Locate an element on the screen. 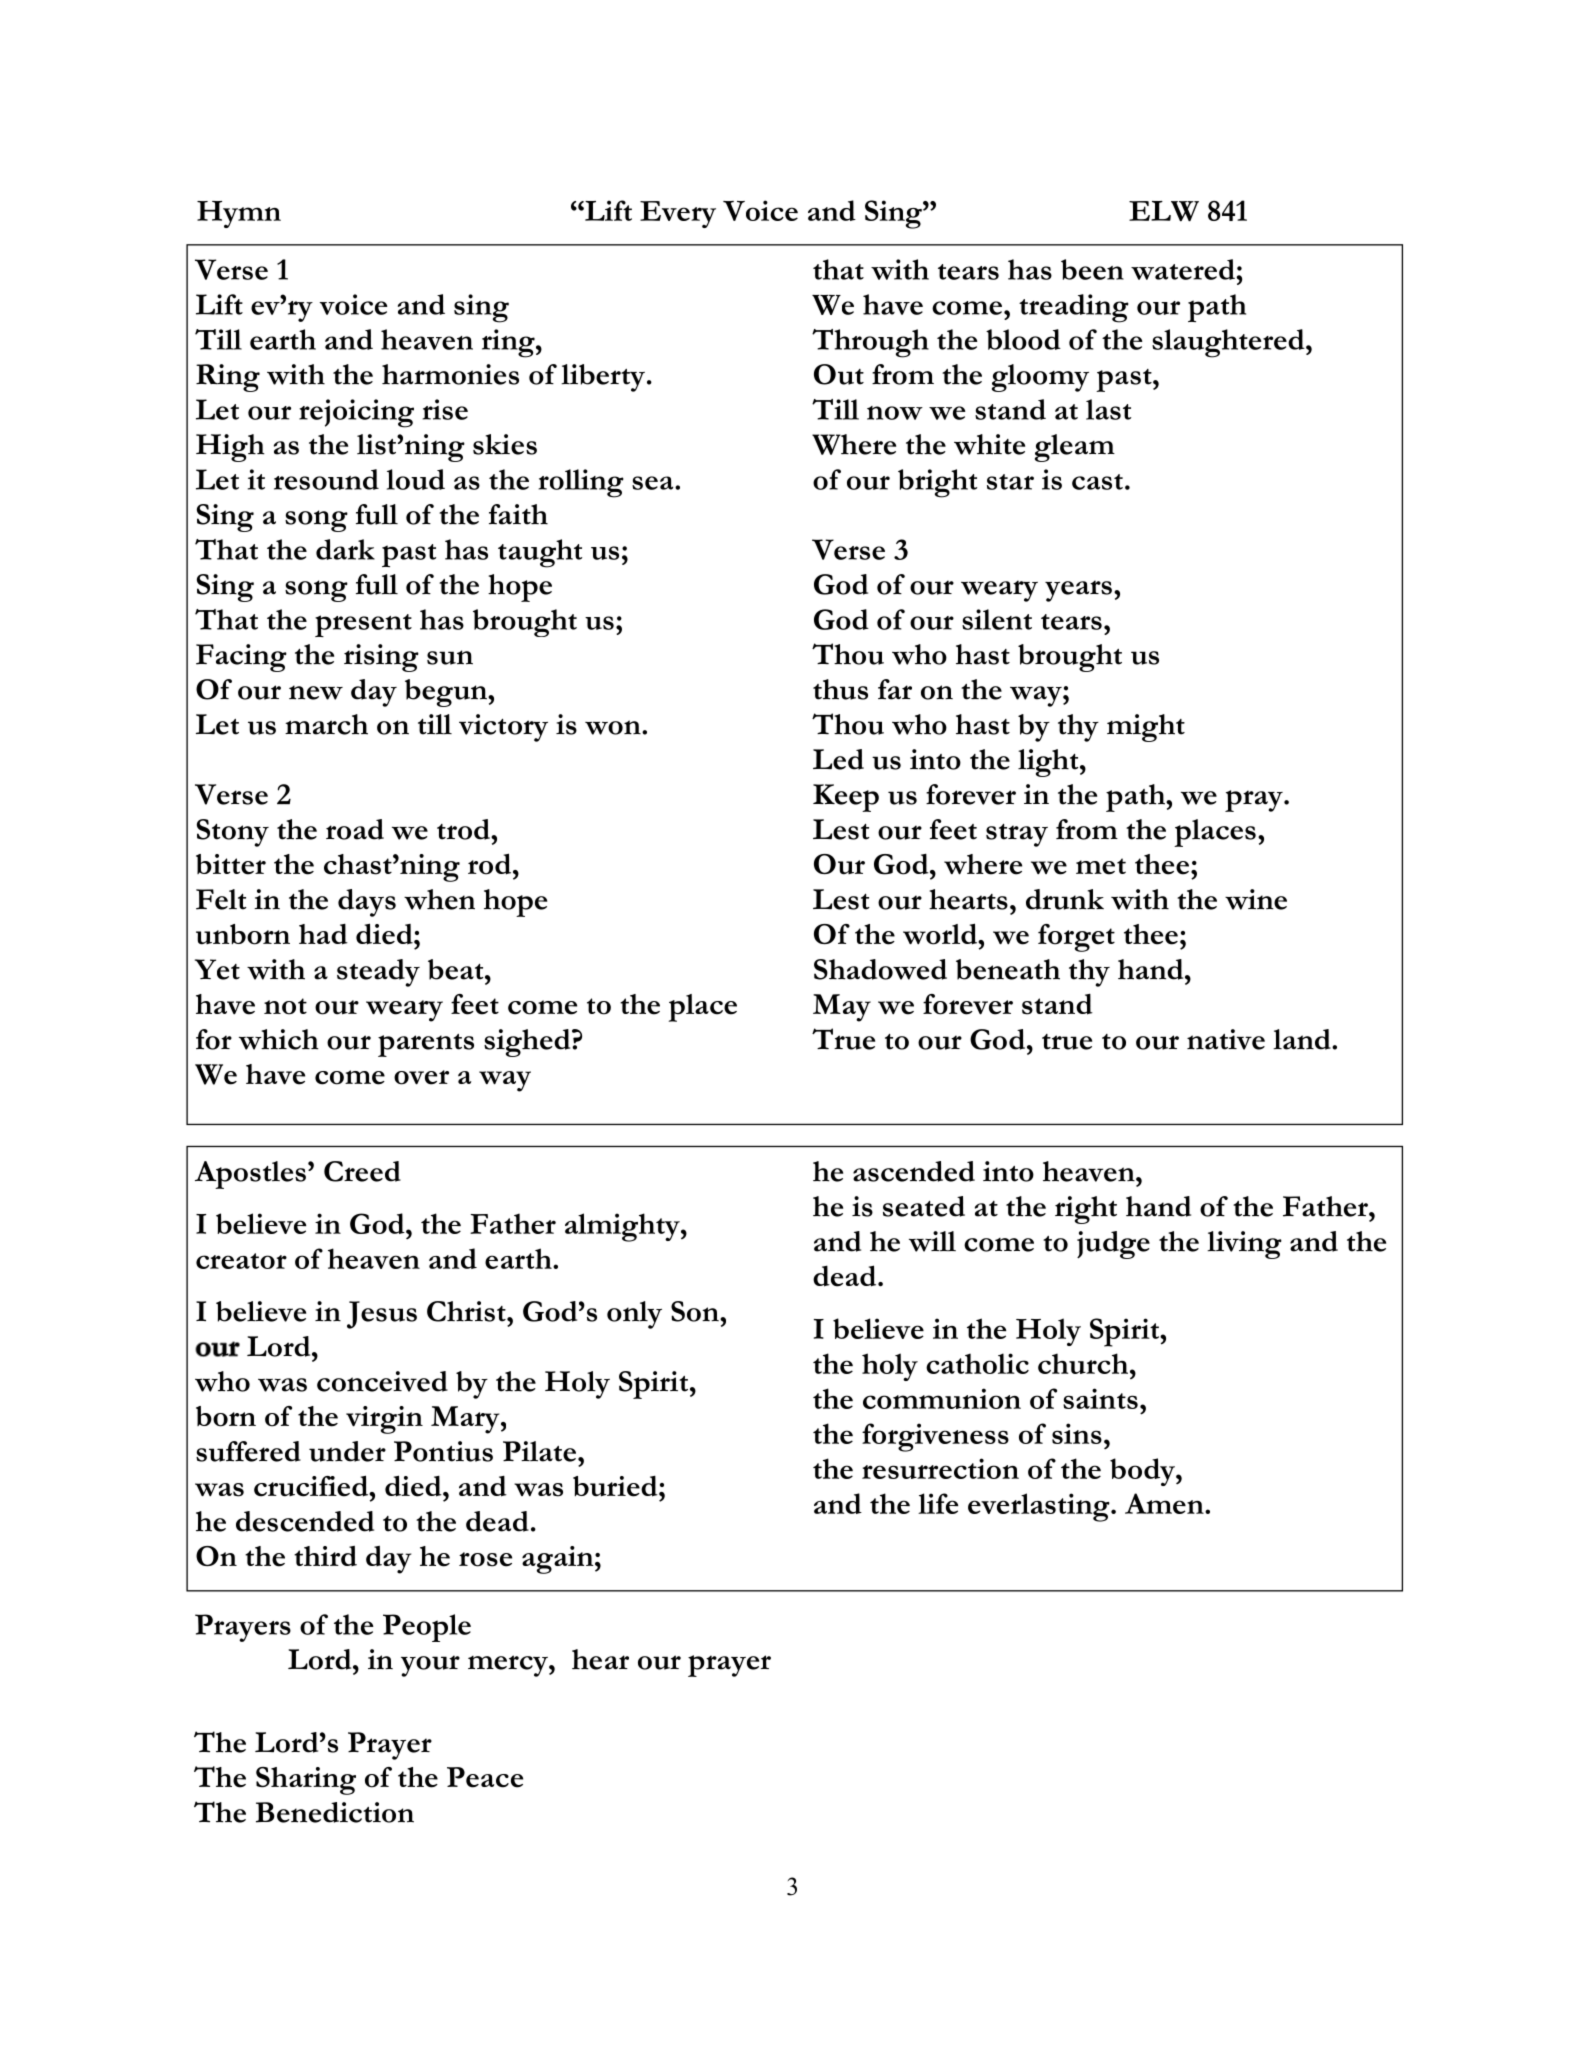  conceived is located at coordinates (382, 1381).
